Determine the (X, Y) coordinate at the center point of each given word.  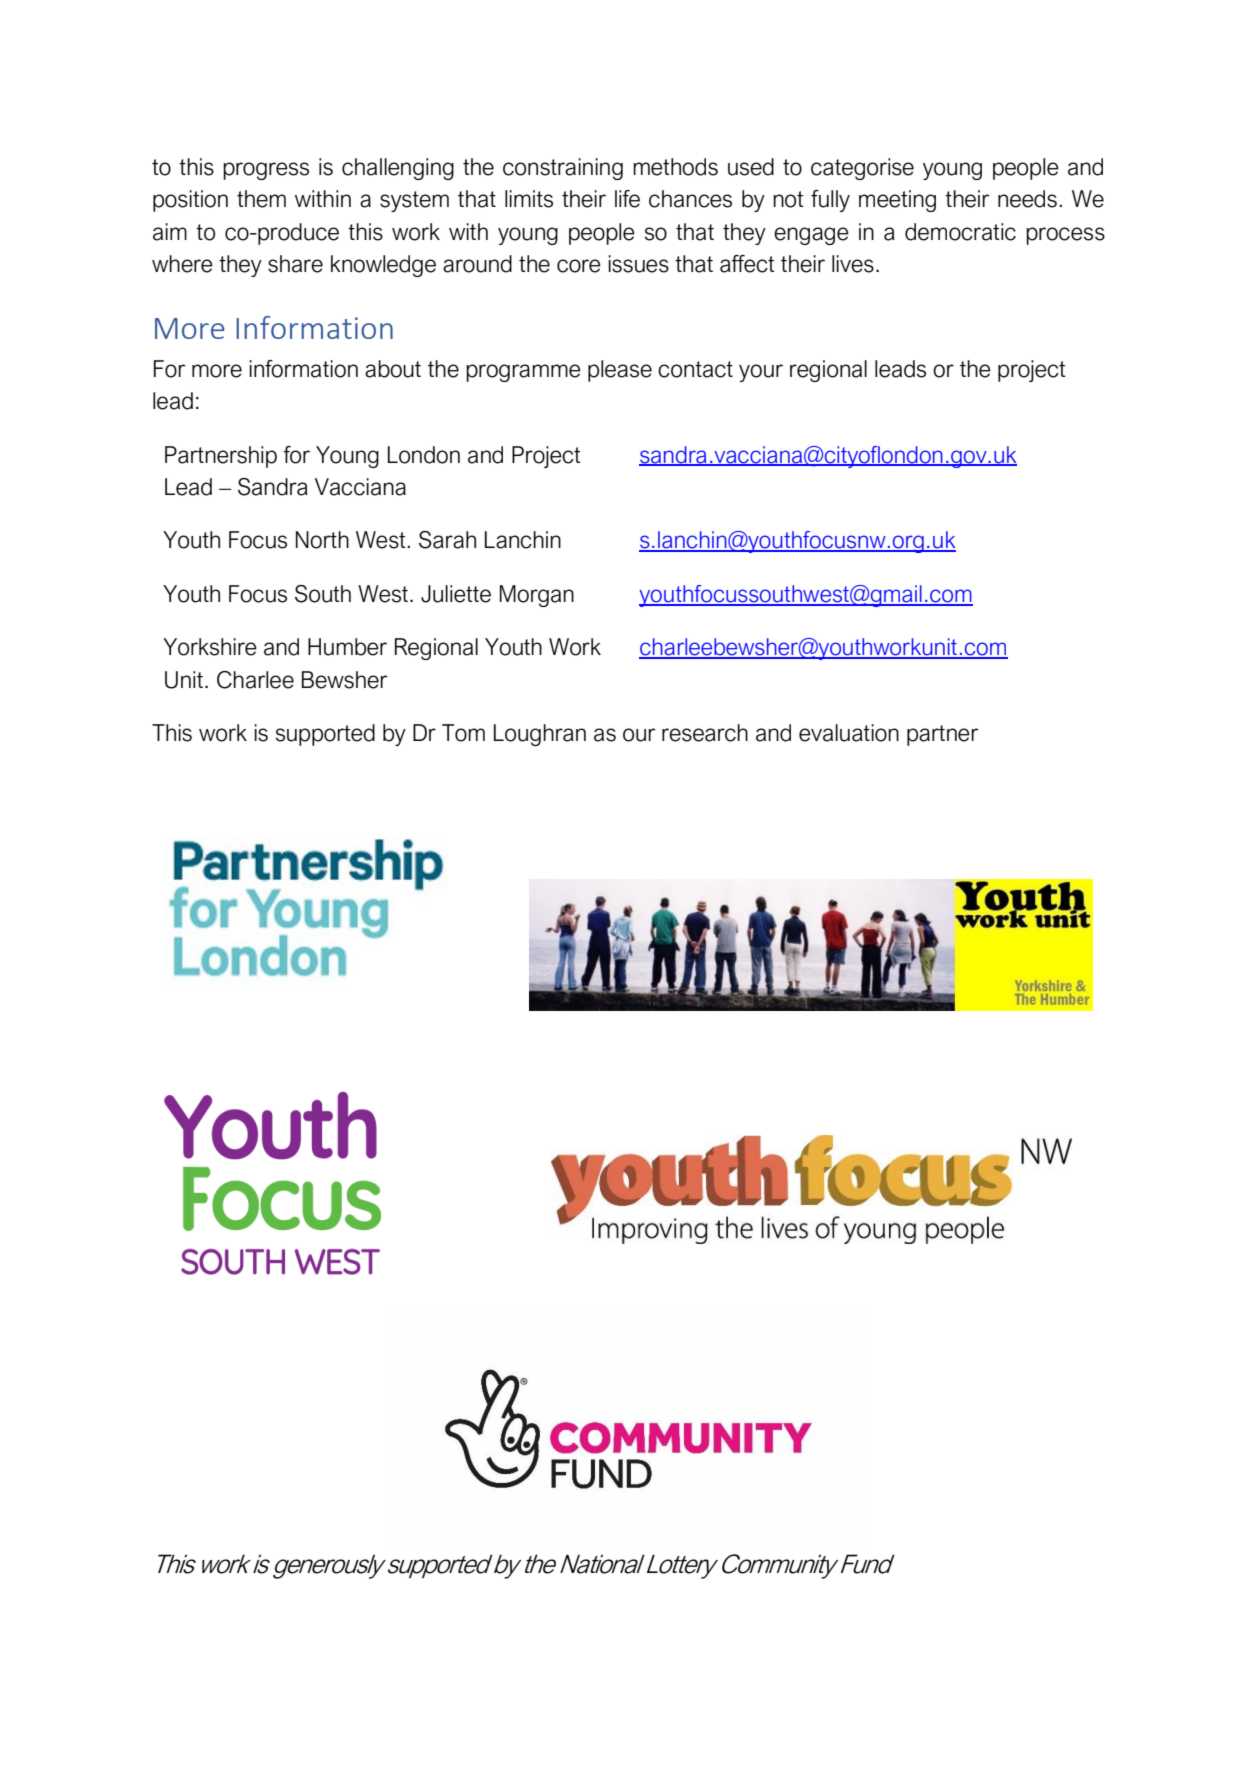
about (393, 369)
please (620, 371)
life (627, 199)
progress (266, 171)
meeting (897, 201)
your (761, 373)
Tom (463, 733)
